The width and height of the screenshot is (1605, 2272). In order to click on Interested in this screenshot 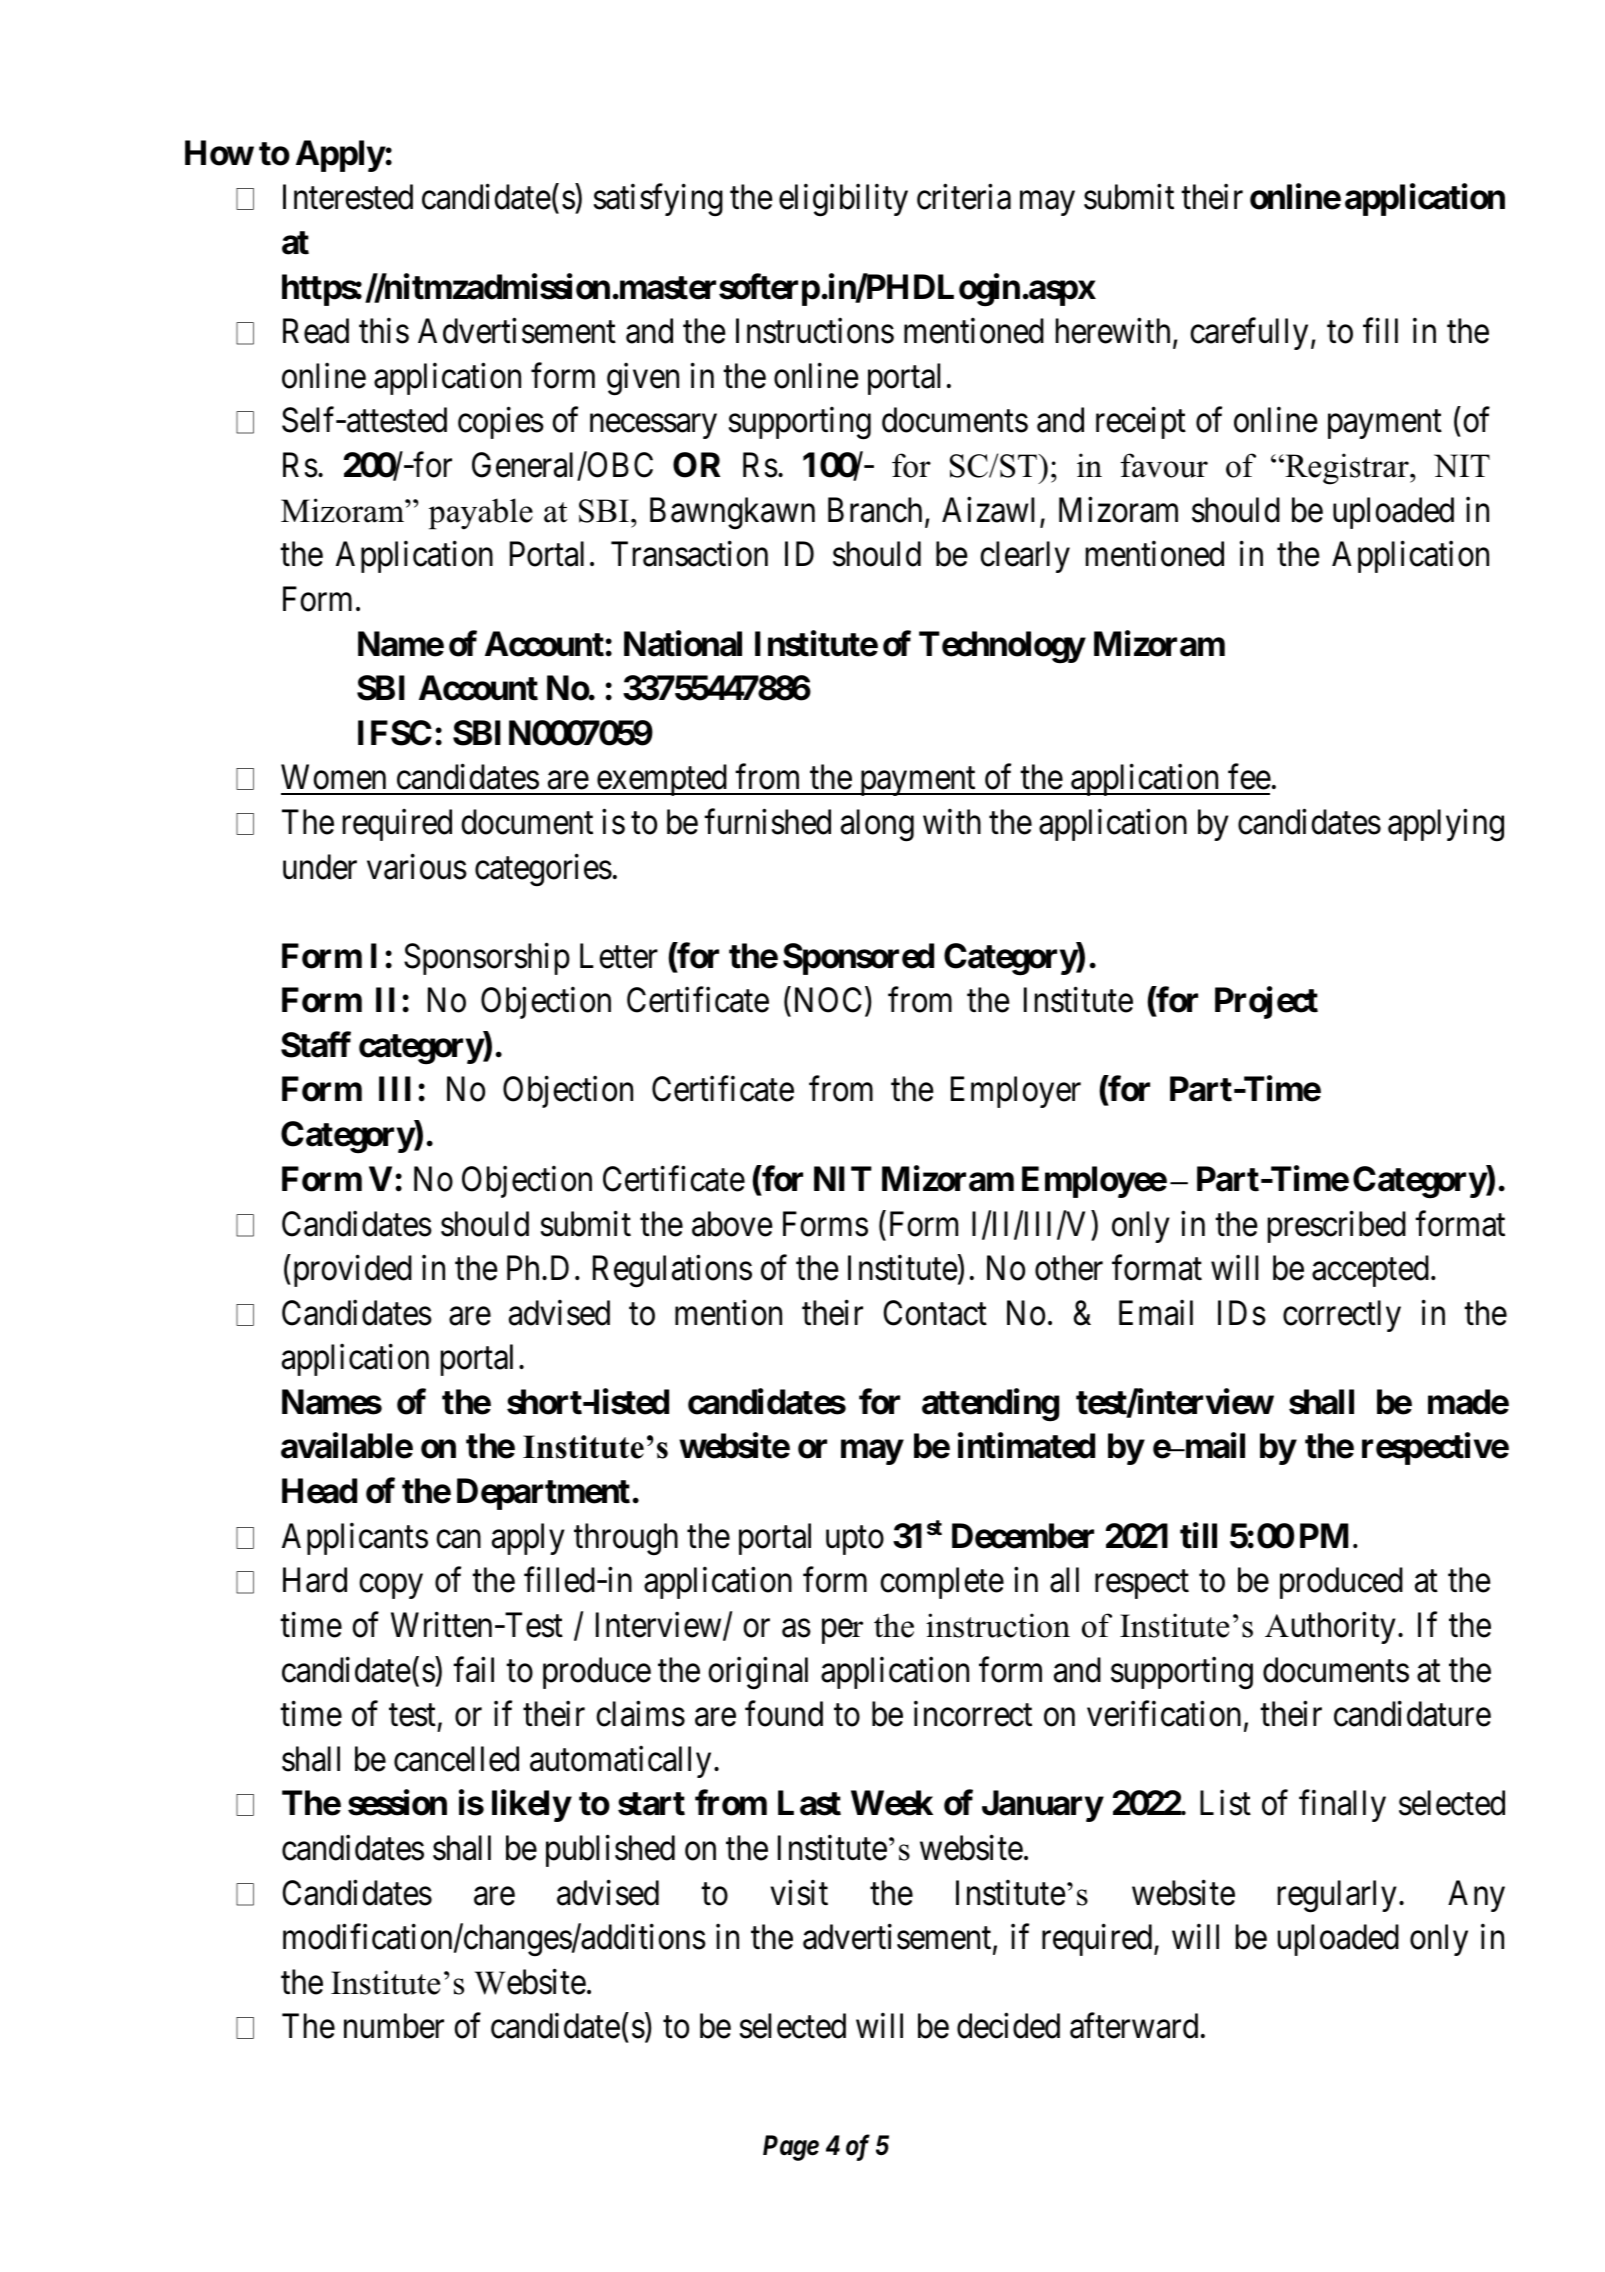, I will do `click(348, 197)`.
